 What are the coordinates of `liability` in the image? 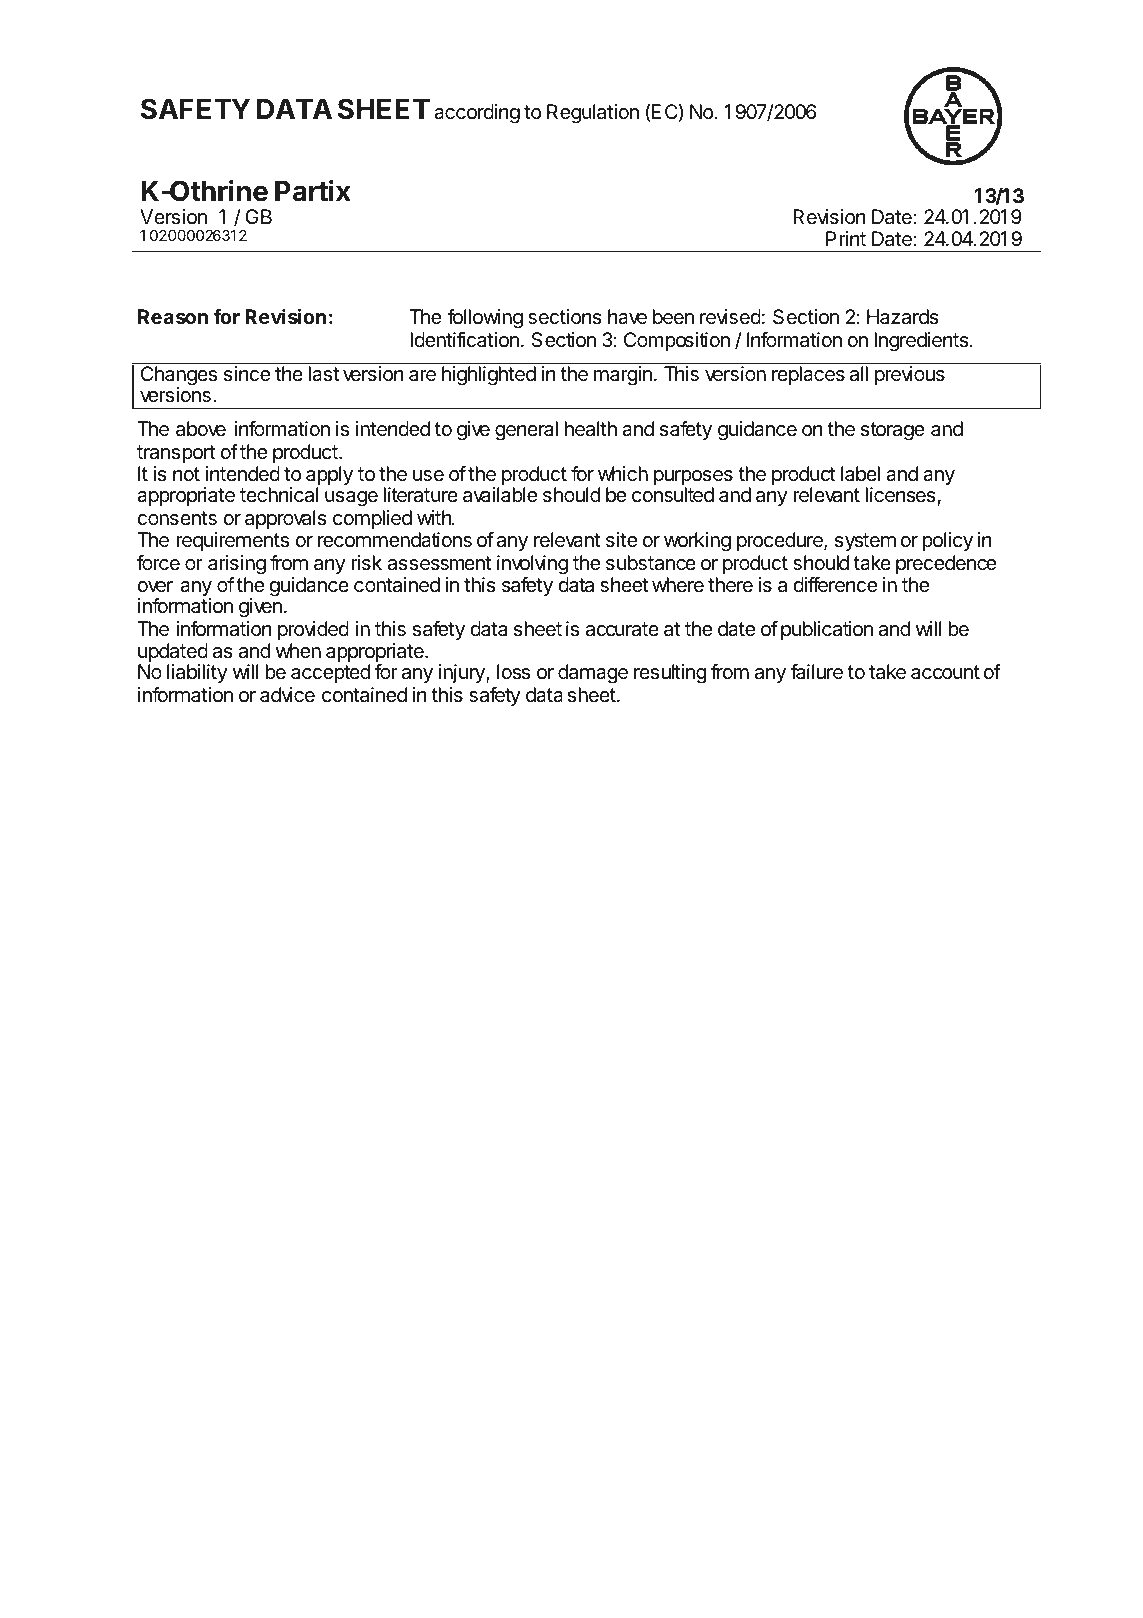 It's located at (197, 673).
